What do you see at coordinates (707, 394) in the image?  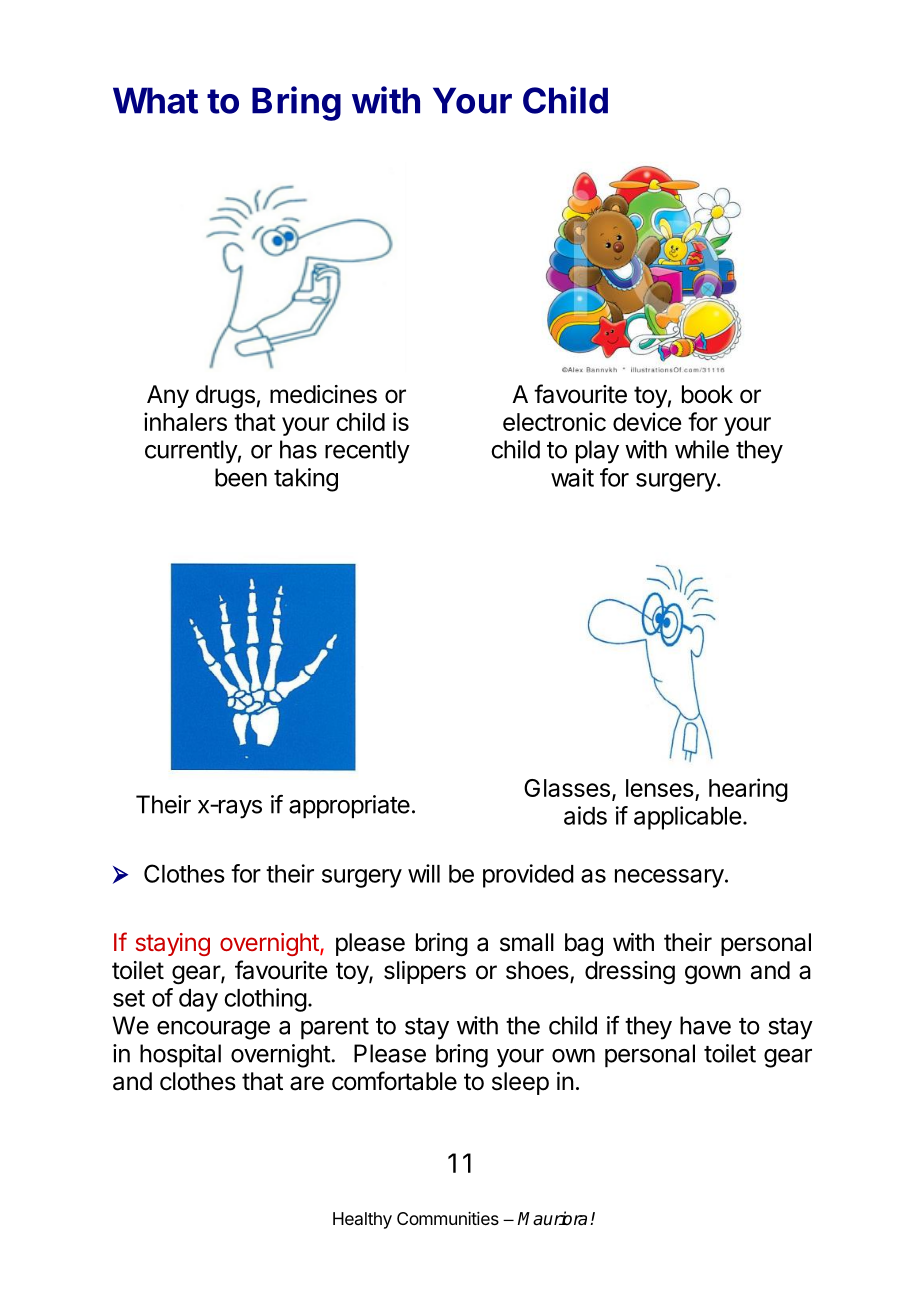 I see `book` at bounding box center [707, 394].
